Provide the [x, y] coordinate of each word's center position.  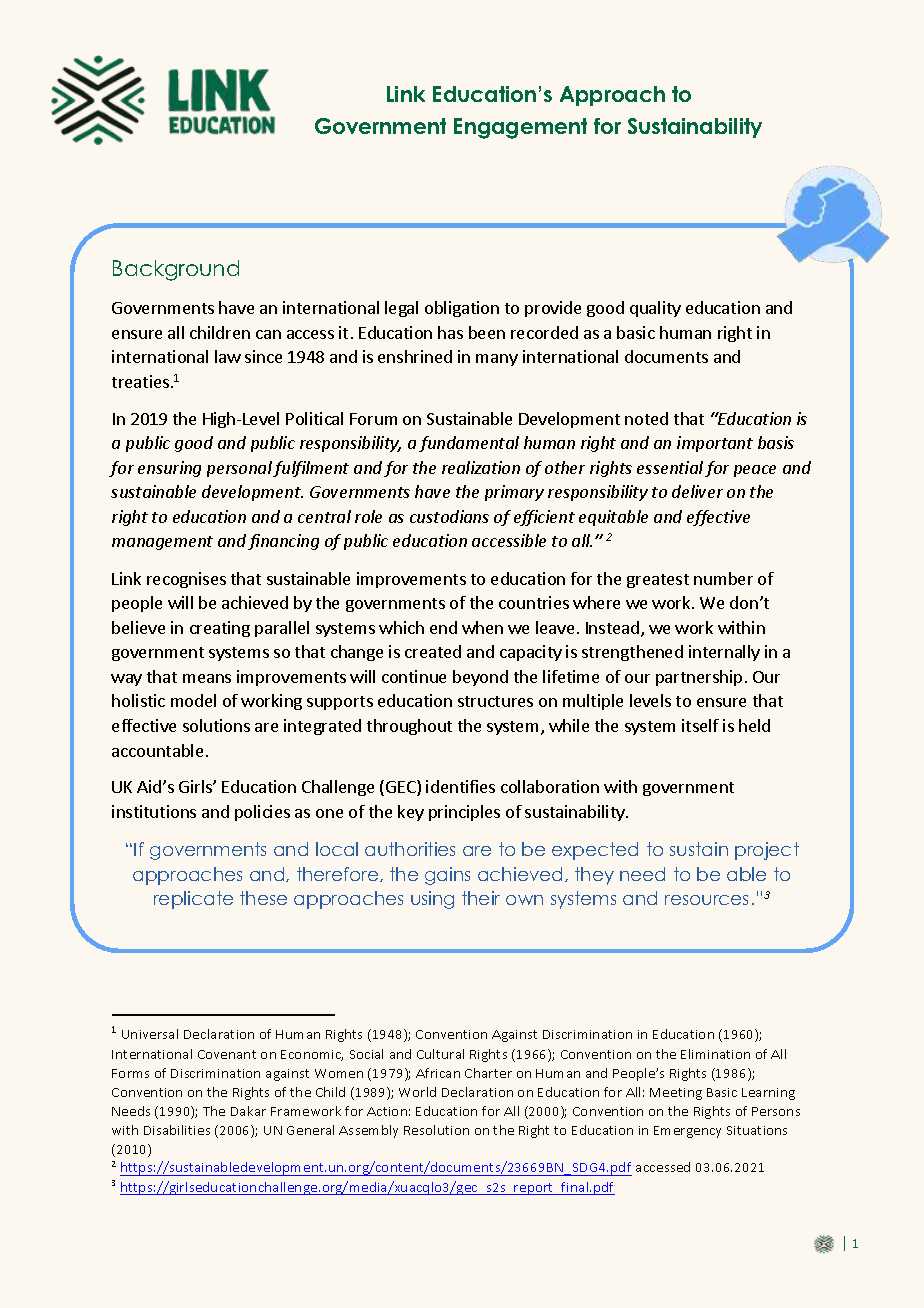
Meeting [676, 1094]
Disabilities [177, 1130]
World [417, 1092]
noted [646, 418]
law [228, 356]
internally [724, 653]
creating [220, 629]
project [767, 851]
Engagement [520, 128]
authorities [410, 849]
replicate [193, 900]
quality [655, 309]
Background [176, 270]
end [443, 627]
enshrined [415, 356]
